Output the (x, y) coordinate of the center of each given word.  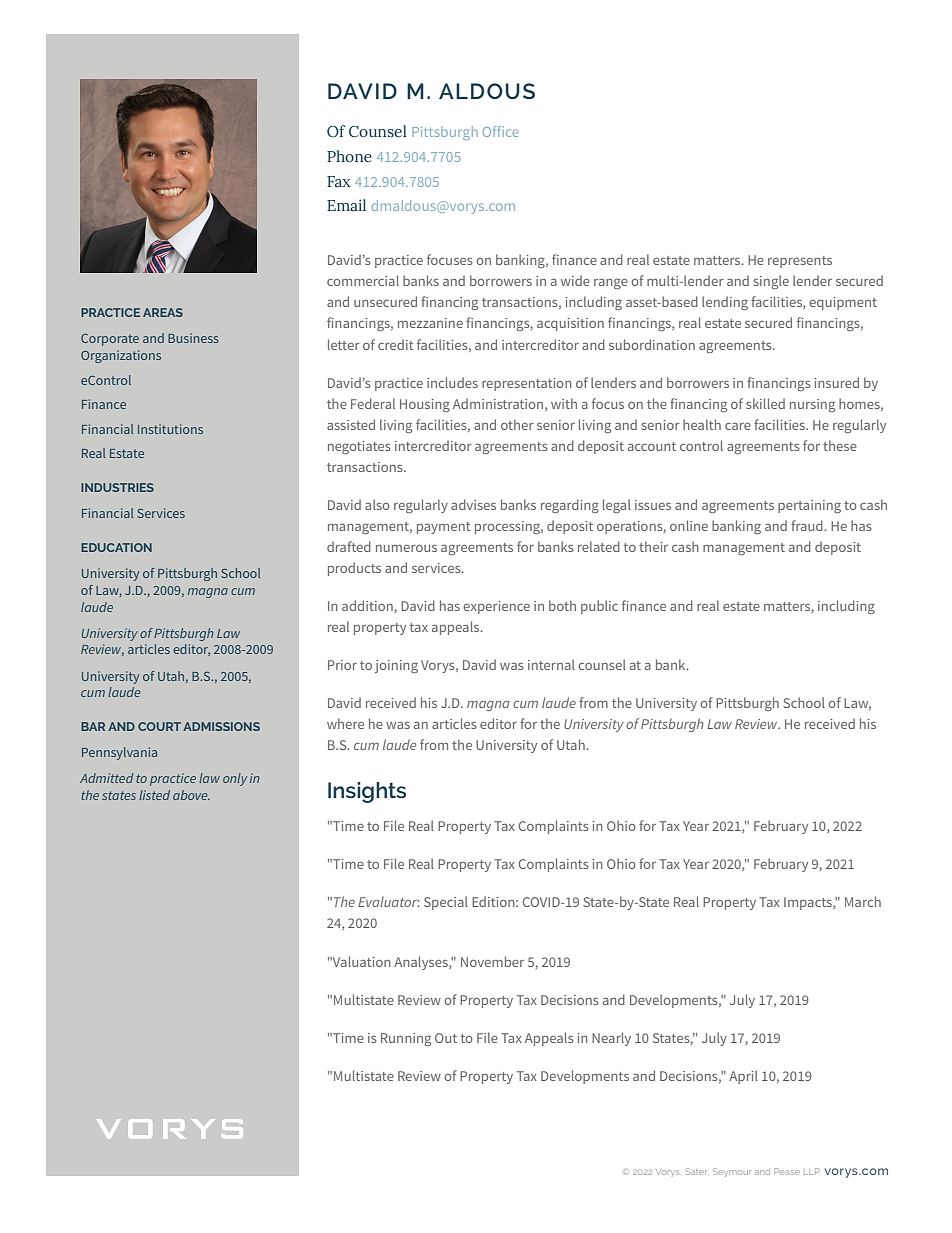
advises (473, 504)
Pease (787, 1171)
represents (800, 262)
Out (446, 1038)
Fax (339, 181)
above (191, 795)
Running (406, 1039)
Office (501, 131)
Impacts (809, 903)
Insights (367, 792)
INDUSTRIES (117, 487)
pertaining (809, 506)
